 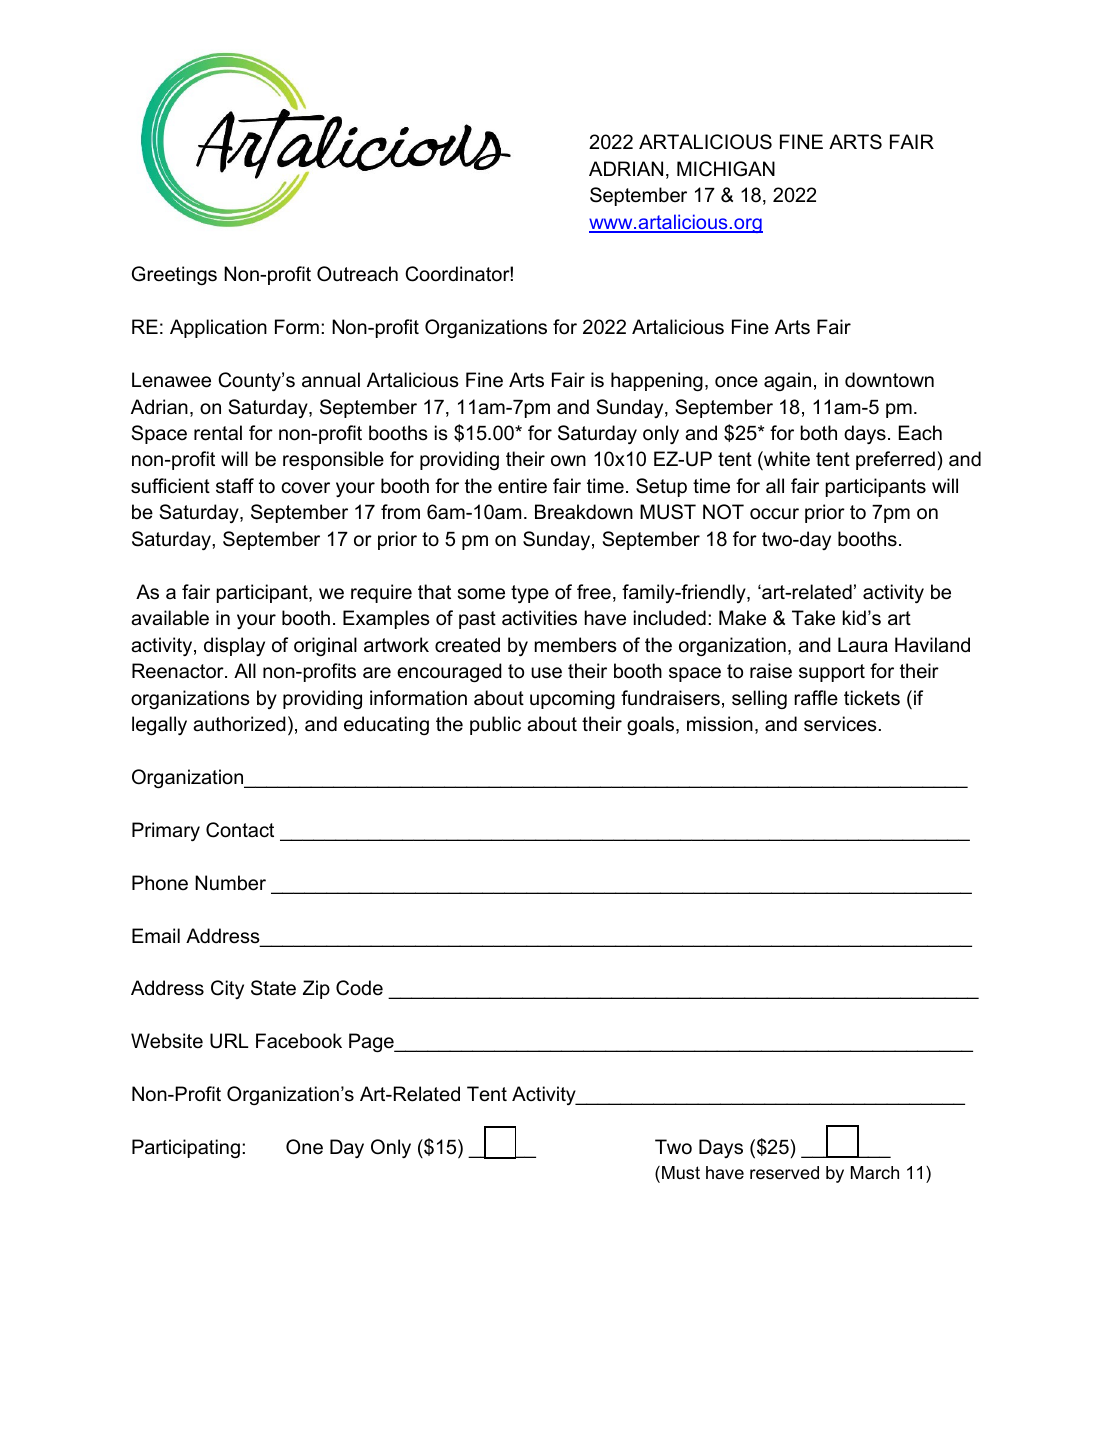 What do you see at coordinates (840, 724) in the image?
I see `services` at bounding box center [840, 724].
